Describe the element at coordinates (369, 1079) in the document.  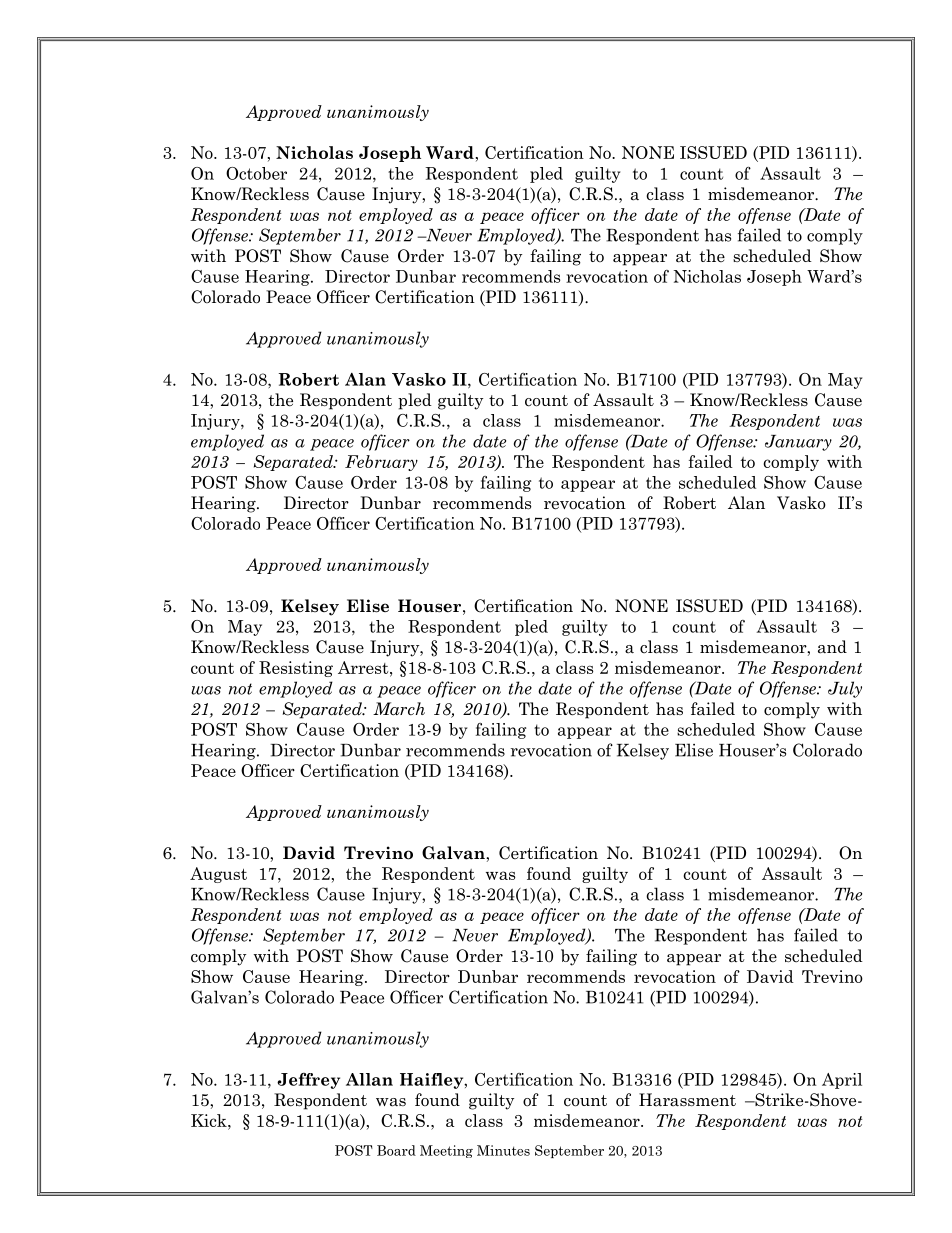
I see `Allan` at that location.
